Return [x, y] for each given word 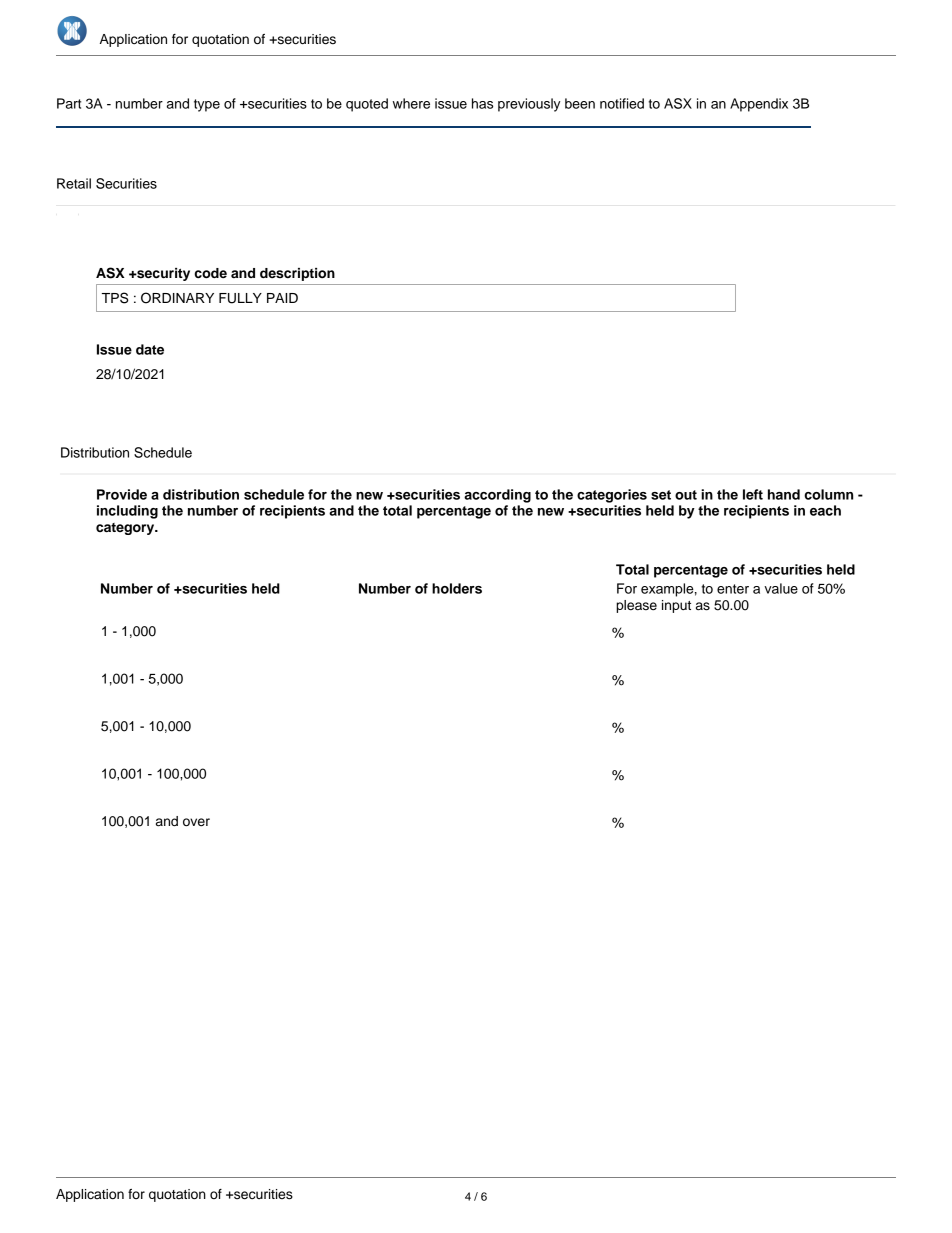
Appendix [759, 105]
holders [457, 588]
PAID [282, 298]
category [126, 529]
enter [733, 589]
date [150, 349]
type [207, 105]
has [482, 103]
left [753, 494]
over [196, 822]
